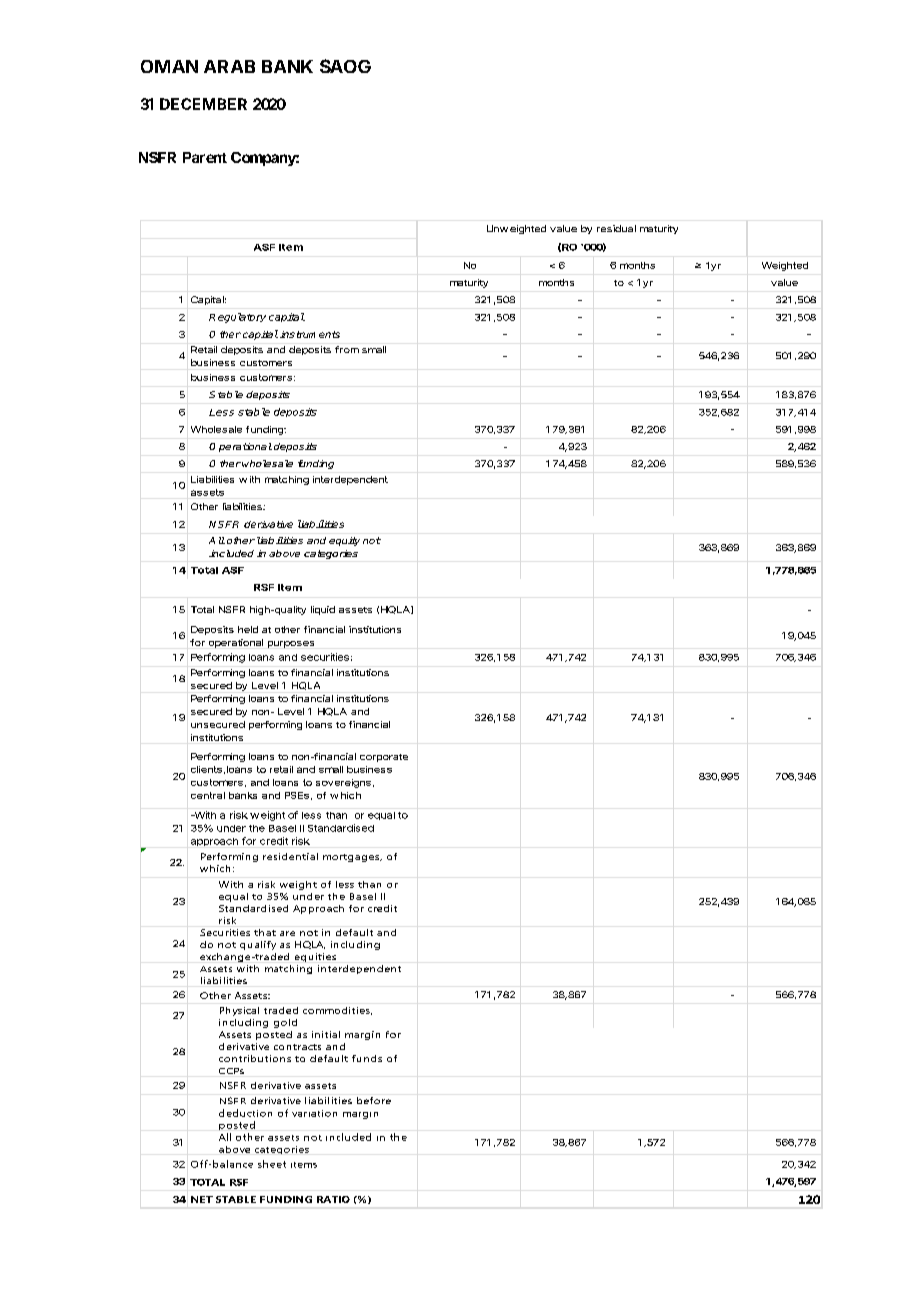 The height and width of the image is (1308, 924). I want to click on funds, so click(367, 1058).
